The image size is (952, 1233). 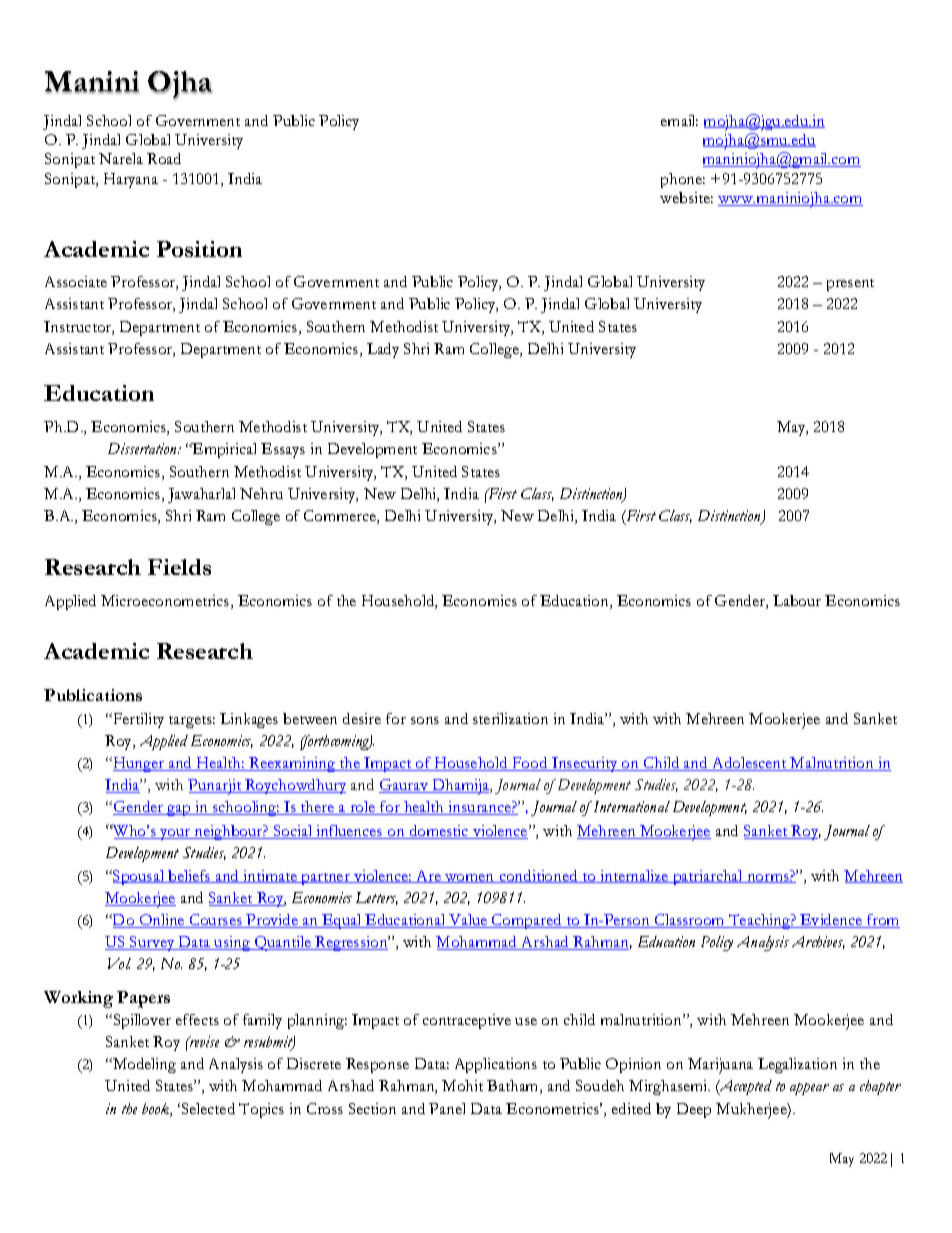 I want to click on Labour, so click(x=797, y=600).
